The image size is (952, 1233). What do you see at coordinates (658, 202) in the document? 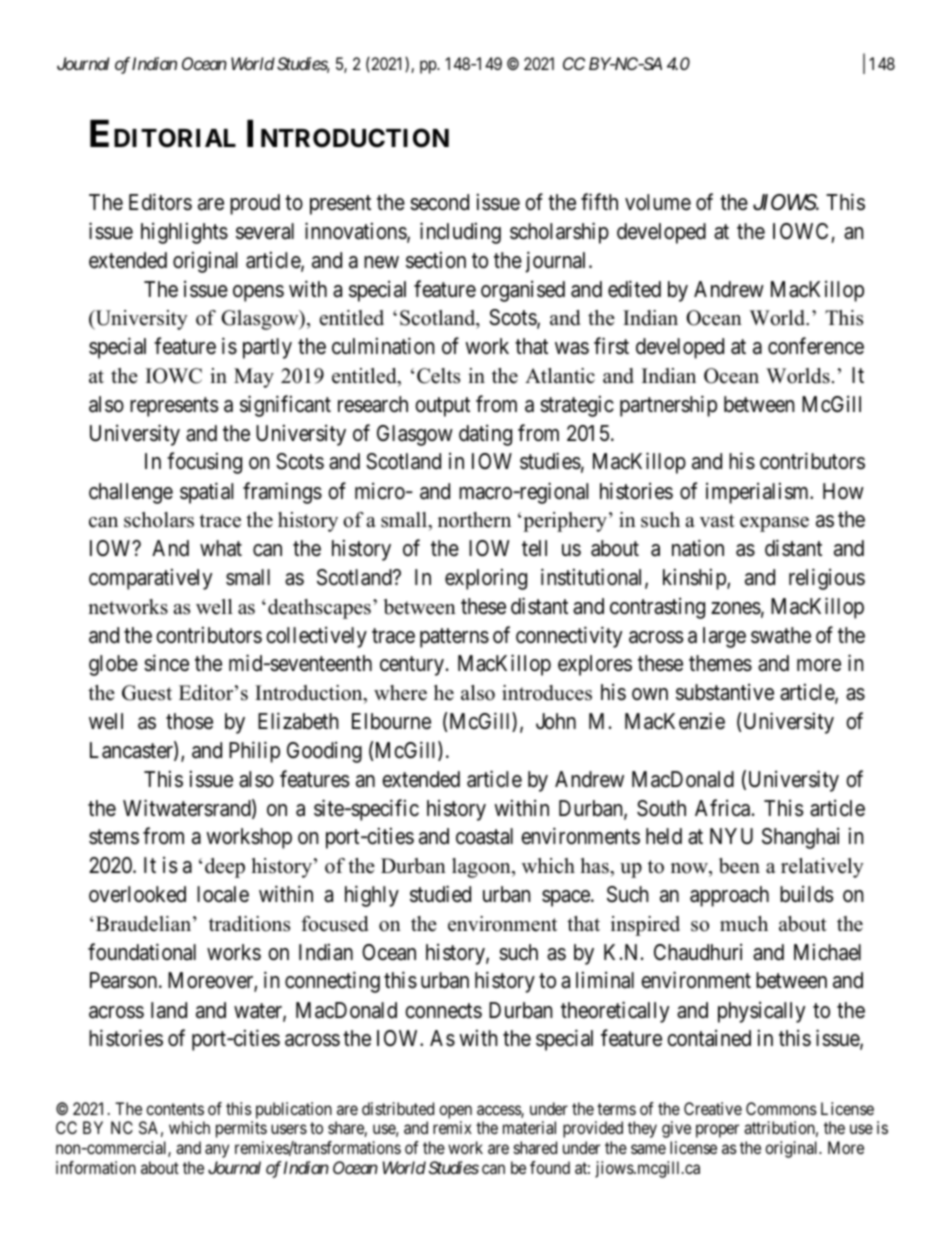
I see `volume` at bounding box center [658, 202].
